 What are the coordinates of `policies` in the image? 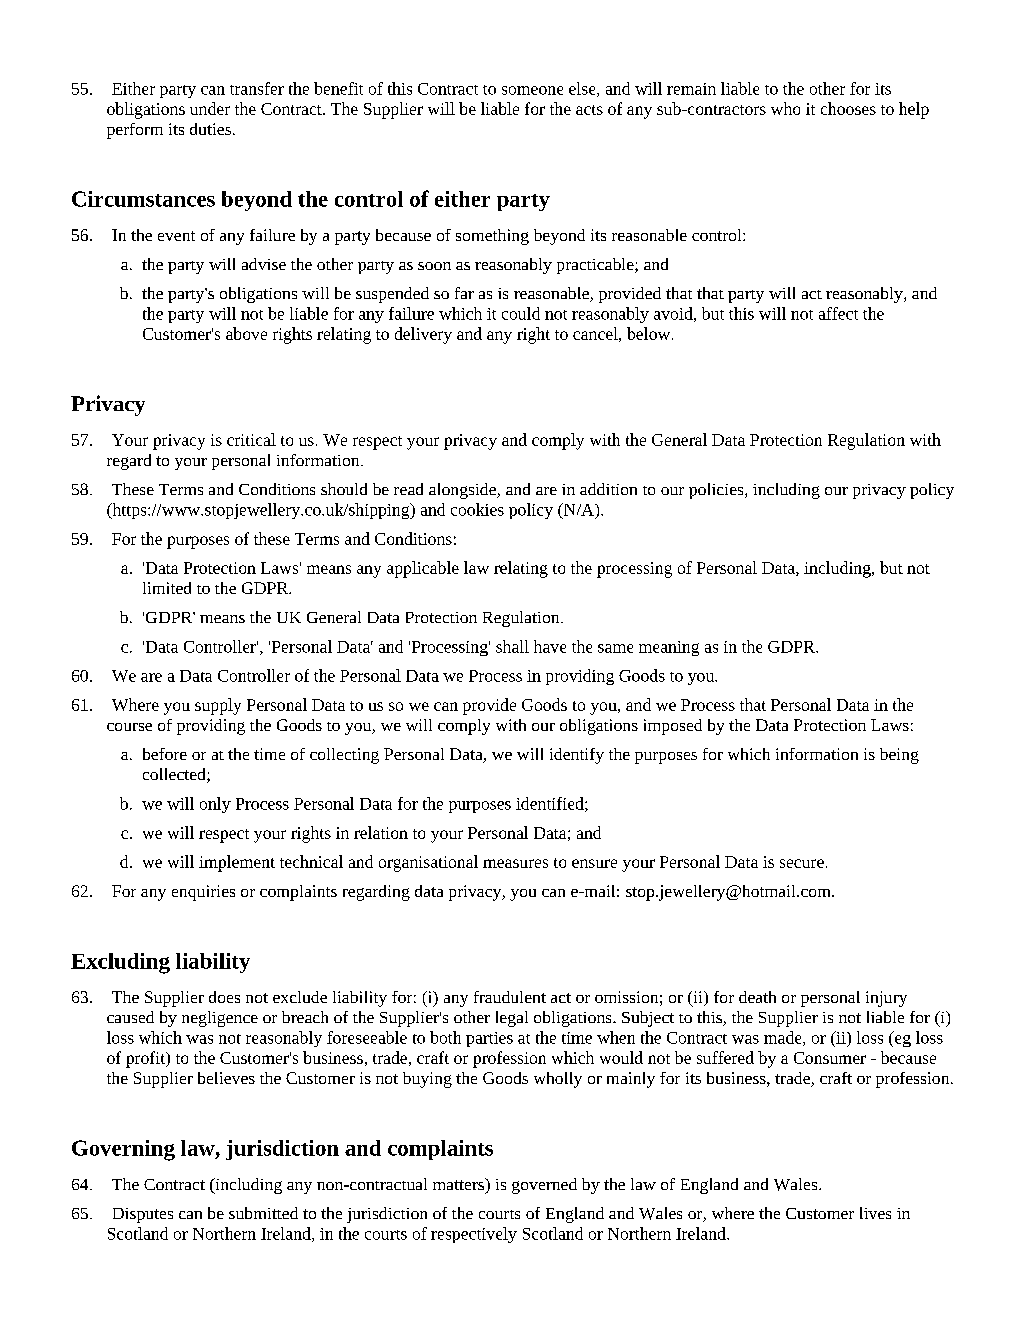 It's located at (717, 491).
